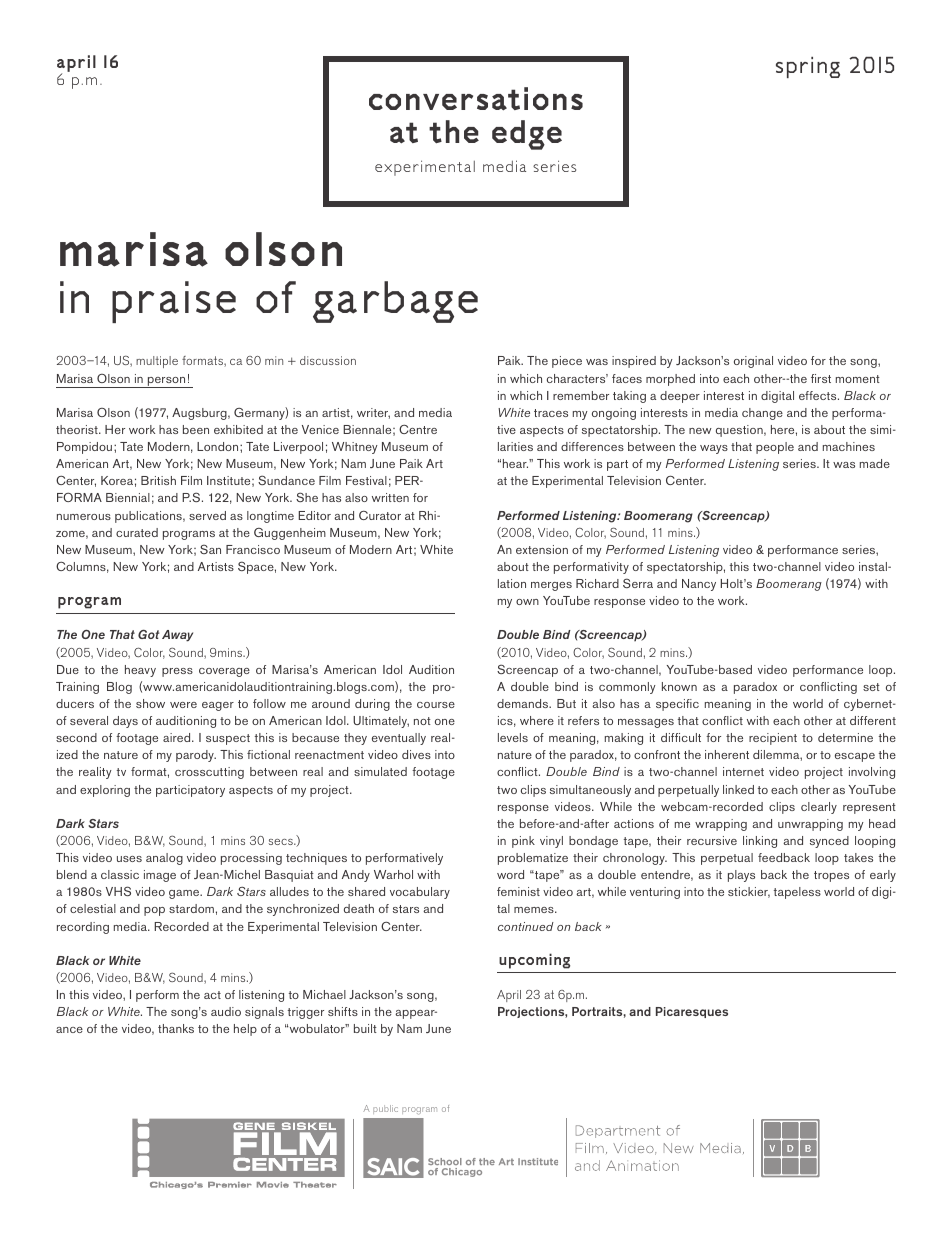 This screenshot has width=952, height=1233. What do you see at coordinates (436, 705) in the screenshot?
I see `course` at bounding box center [436, 705].
